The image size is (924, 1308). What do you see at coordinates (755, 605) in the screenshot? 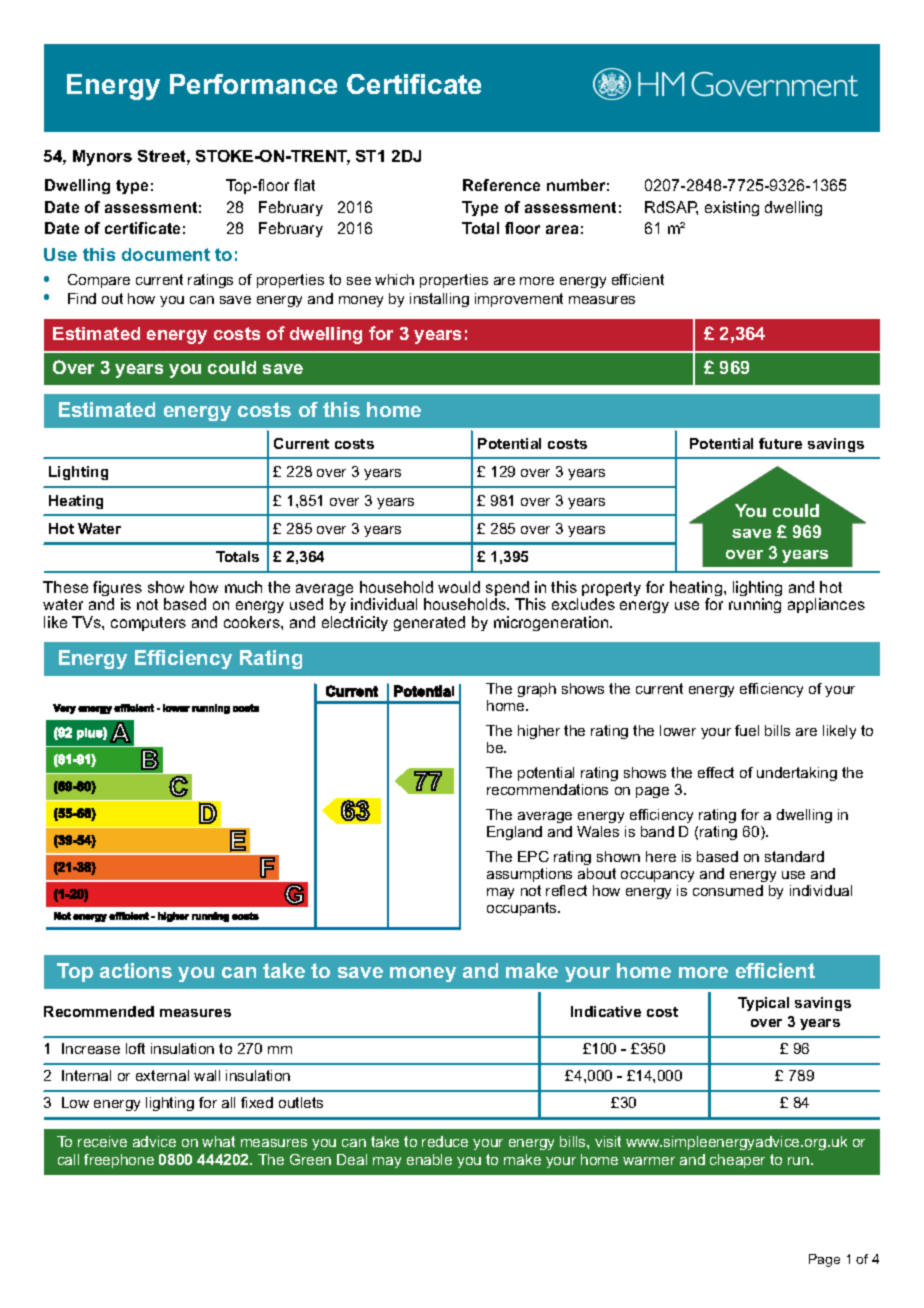
I see `running` at bounding box center [755, 605].
